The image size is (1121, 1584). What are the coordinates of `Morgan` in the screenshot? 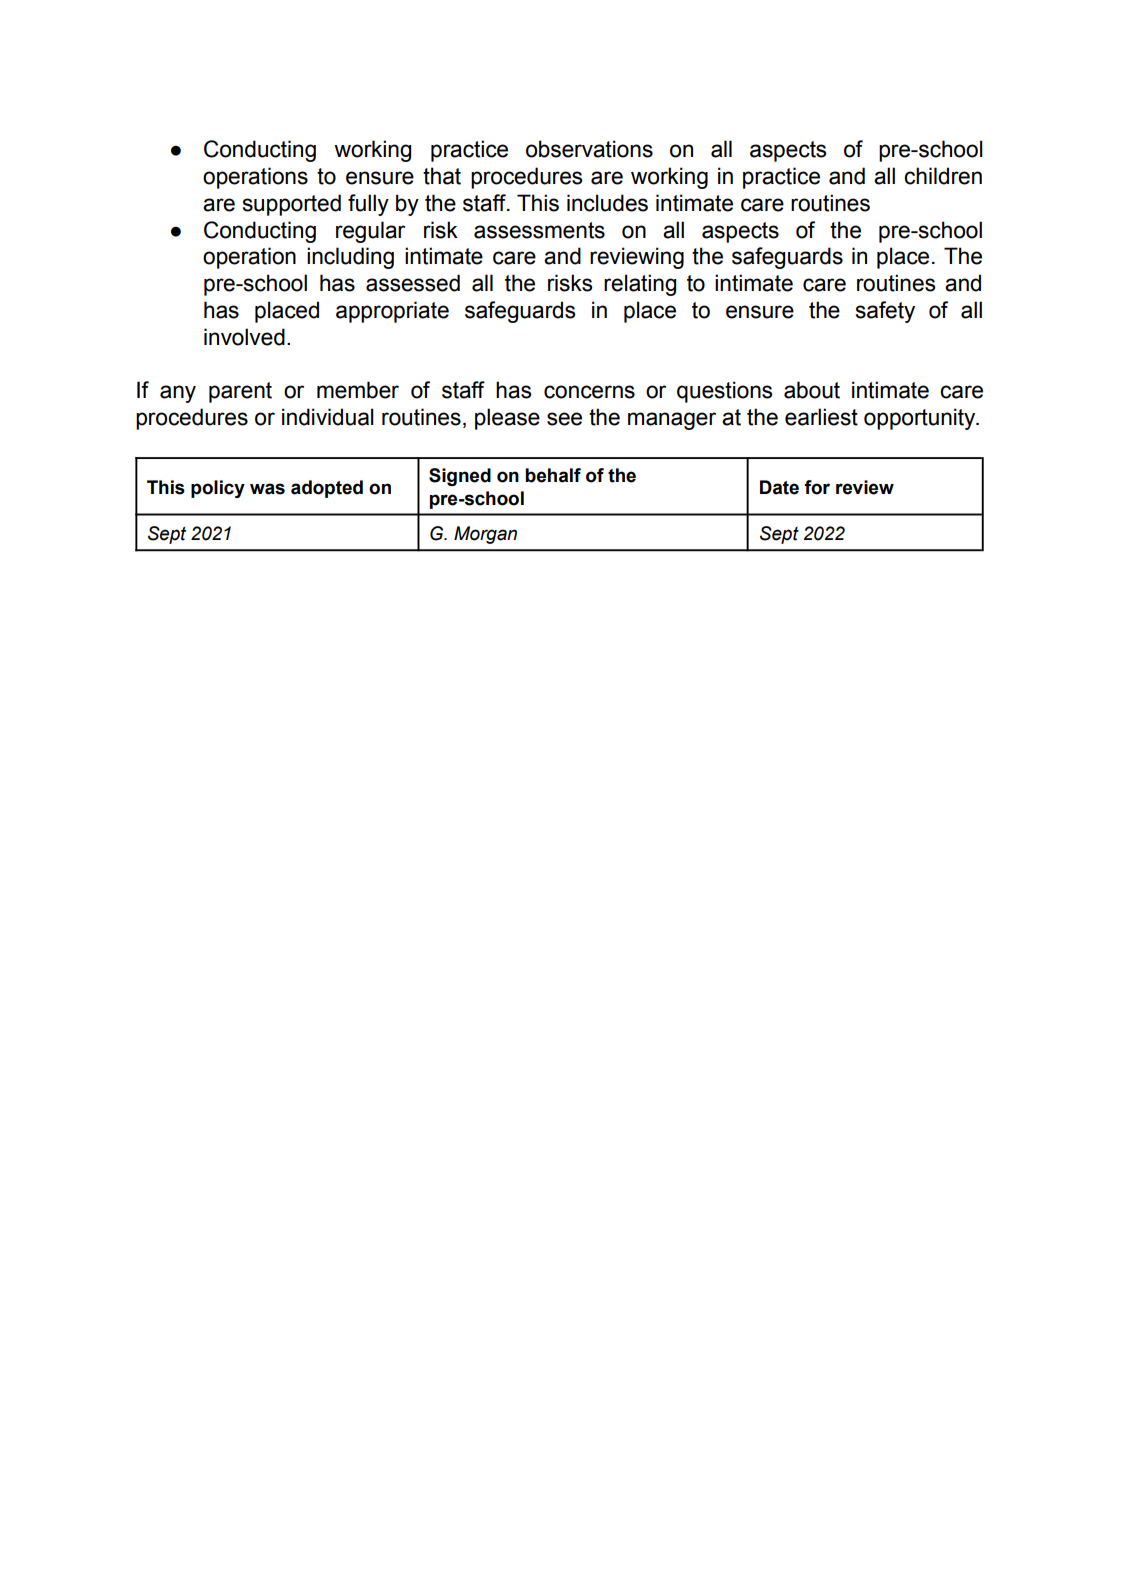 It's located at (485, 535).
